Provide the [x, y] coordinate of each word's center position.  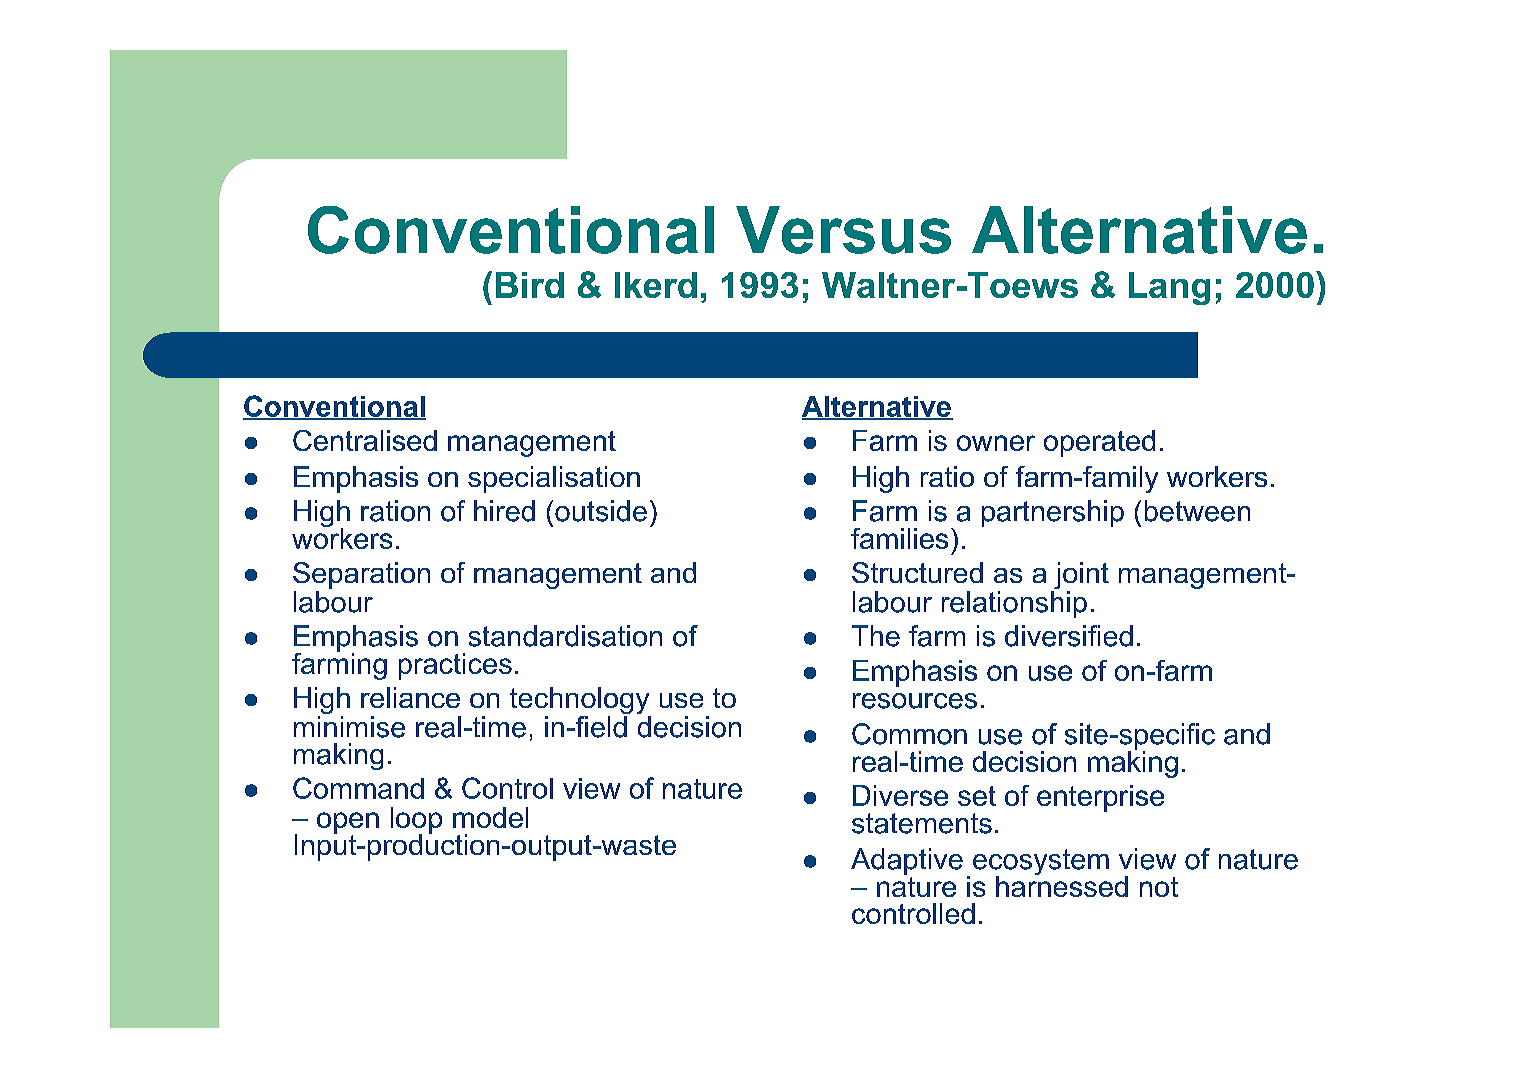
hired [504, 511]
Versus [843, 230]
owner [996, 443]
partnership [1053, 513]
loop [416, 821]
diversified [1069, 636]
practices [455, 666]
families [899, 538]
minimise [349, 727]
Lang [1169, 288]
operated [1099, 443]
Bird [530, 285]
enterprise [1100, 798]
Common [909, 734]
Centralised [365, 440]
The [876, 636]
